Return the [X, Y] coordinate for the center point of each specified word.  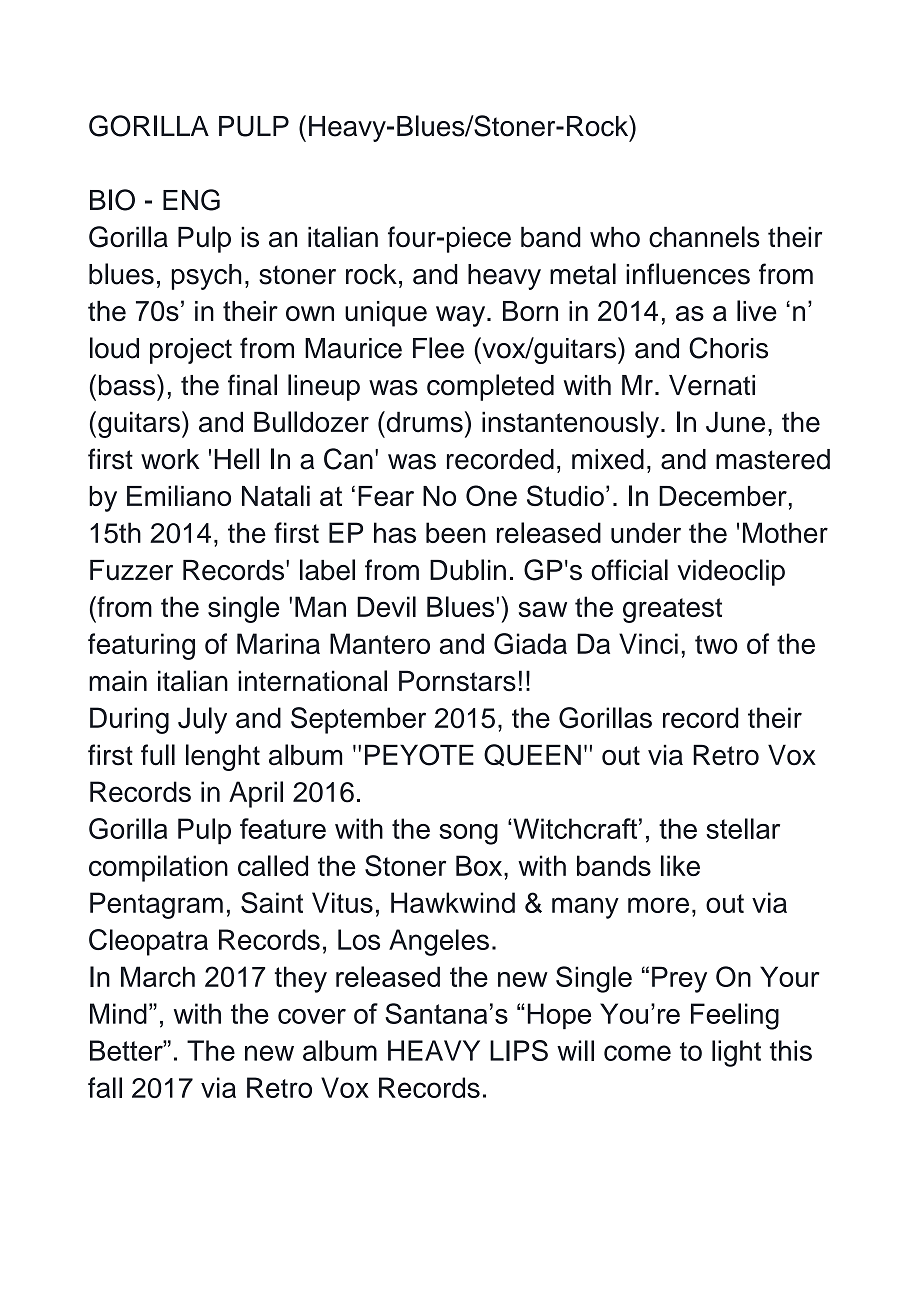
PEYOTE [419, 755]
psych [207, 277]
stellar [743, 828]
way [462, 316]
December [723, 496]
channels [704, 237]
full [158, 755]
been [456, 532]
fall [105, 1087]
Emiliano [179, 495]
